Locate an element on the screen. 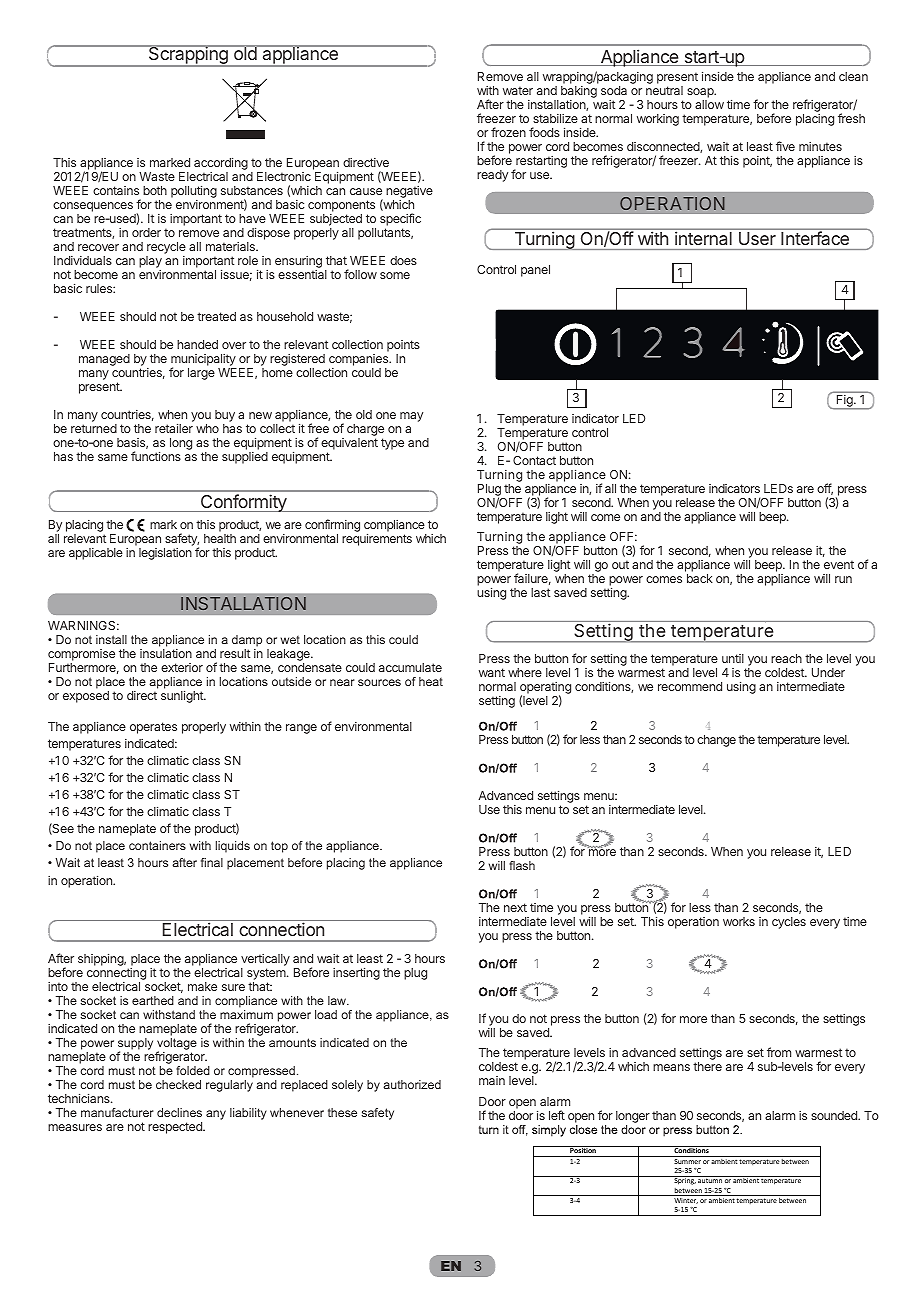  may is located at coordinates (411, 417).
